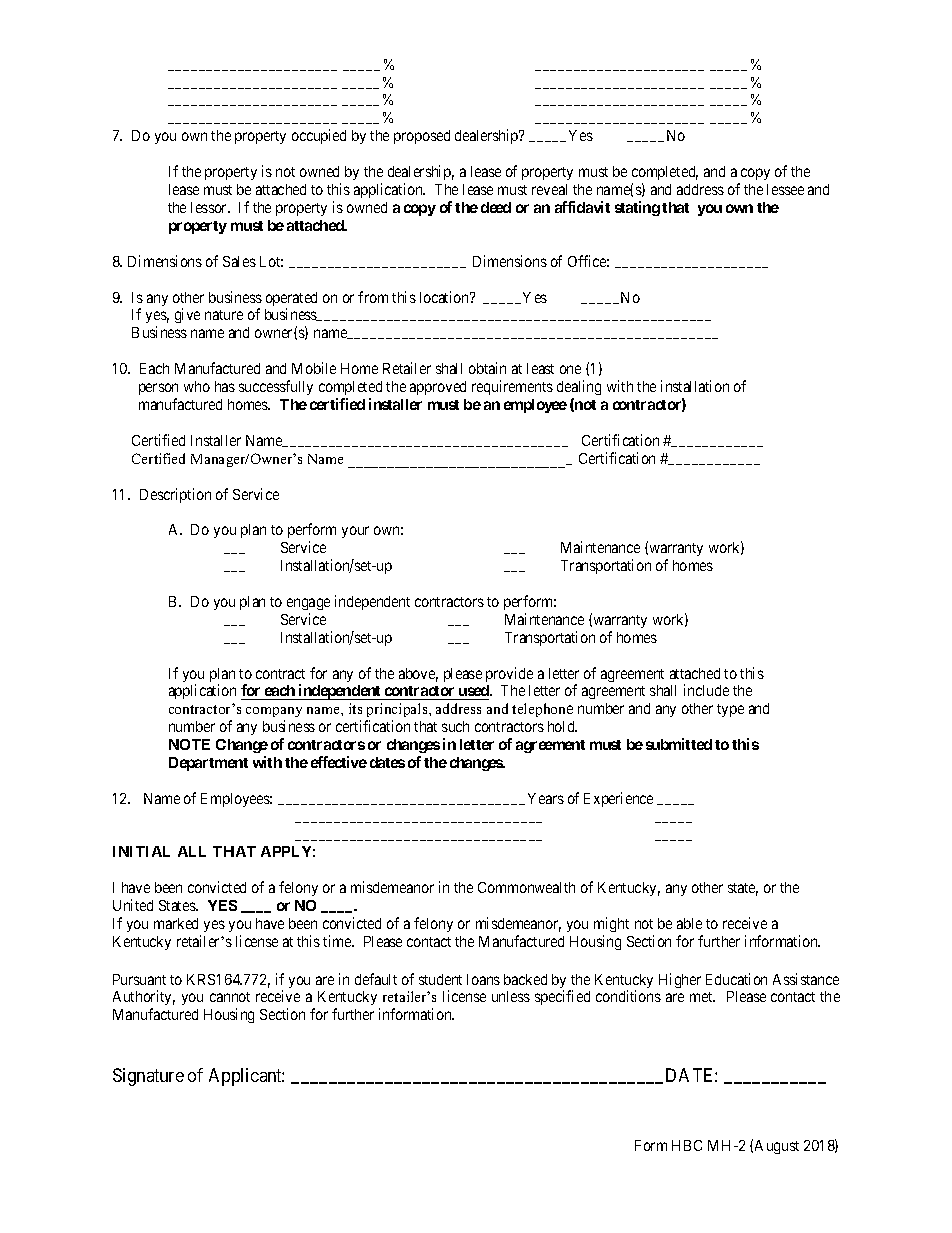 The width and height of the page is (952, 1233). What do you see at coordinates (526, 887) in the page?
I see `Commonwealth` at bounding box center [526, 887].
